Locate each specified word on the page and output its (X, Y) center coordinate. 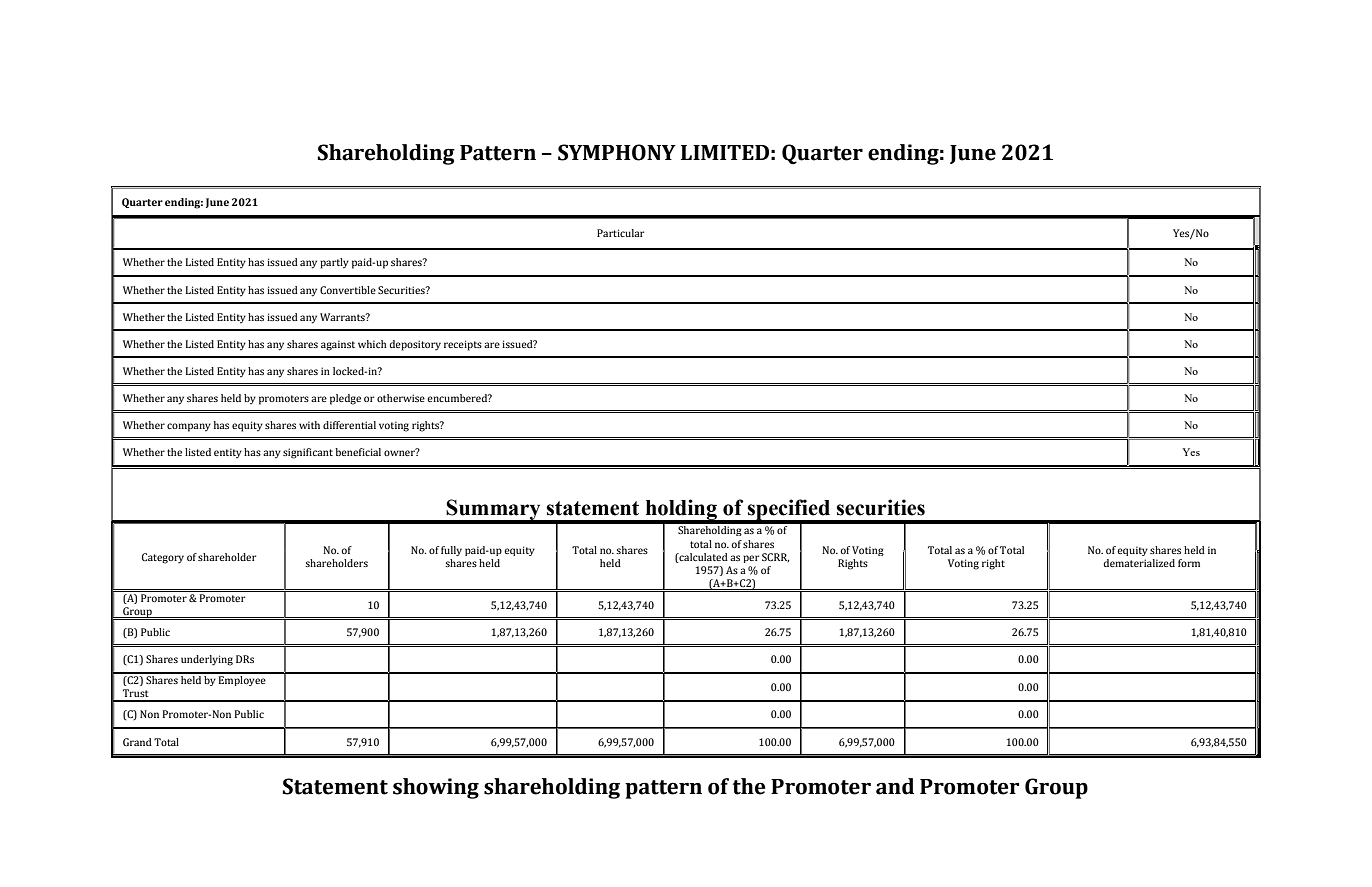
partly (334, 263)
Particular (620, 233)
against (338, 345)
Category (163, 558)
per (751, 559)
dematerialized (1139, 563)
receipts (463, 345)
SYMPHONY (617, 152)
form (1189, 563)
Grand (137, 742)
